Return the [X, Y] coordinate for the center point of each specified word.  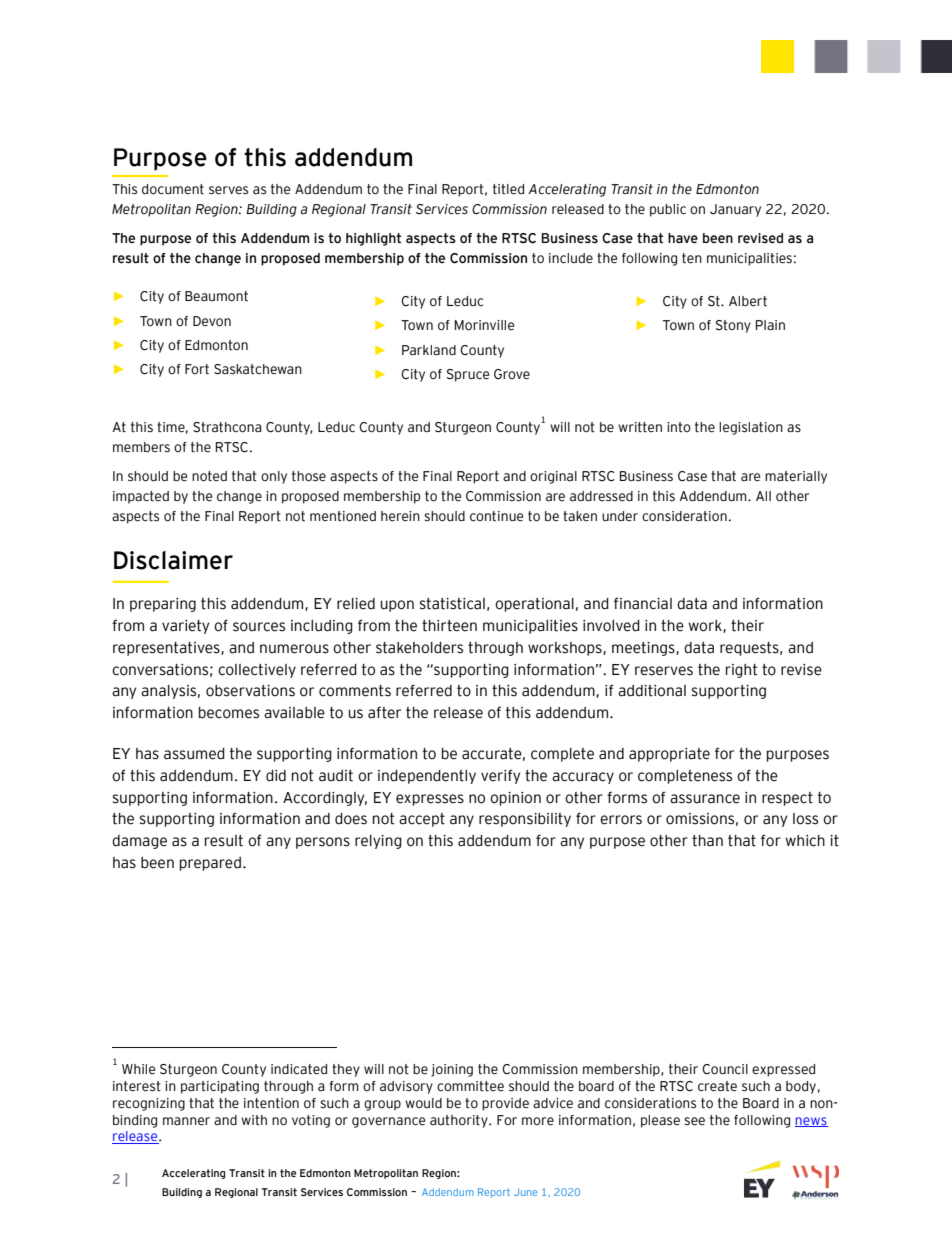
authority [460, 1121]
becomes [229, 713]
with [254, 1120]
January [735, 210]
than [707, 841]
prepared [210, 864]
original [553, 477]
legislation [751, 428]
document [173, 189]
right [741, 671]
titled [508, 189]
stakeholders [419, 648]
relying [378, 842]
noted [209, 476]
